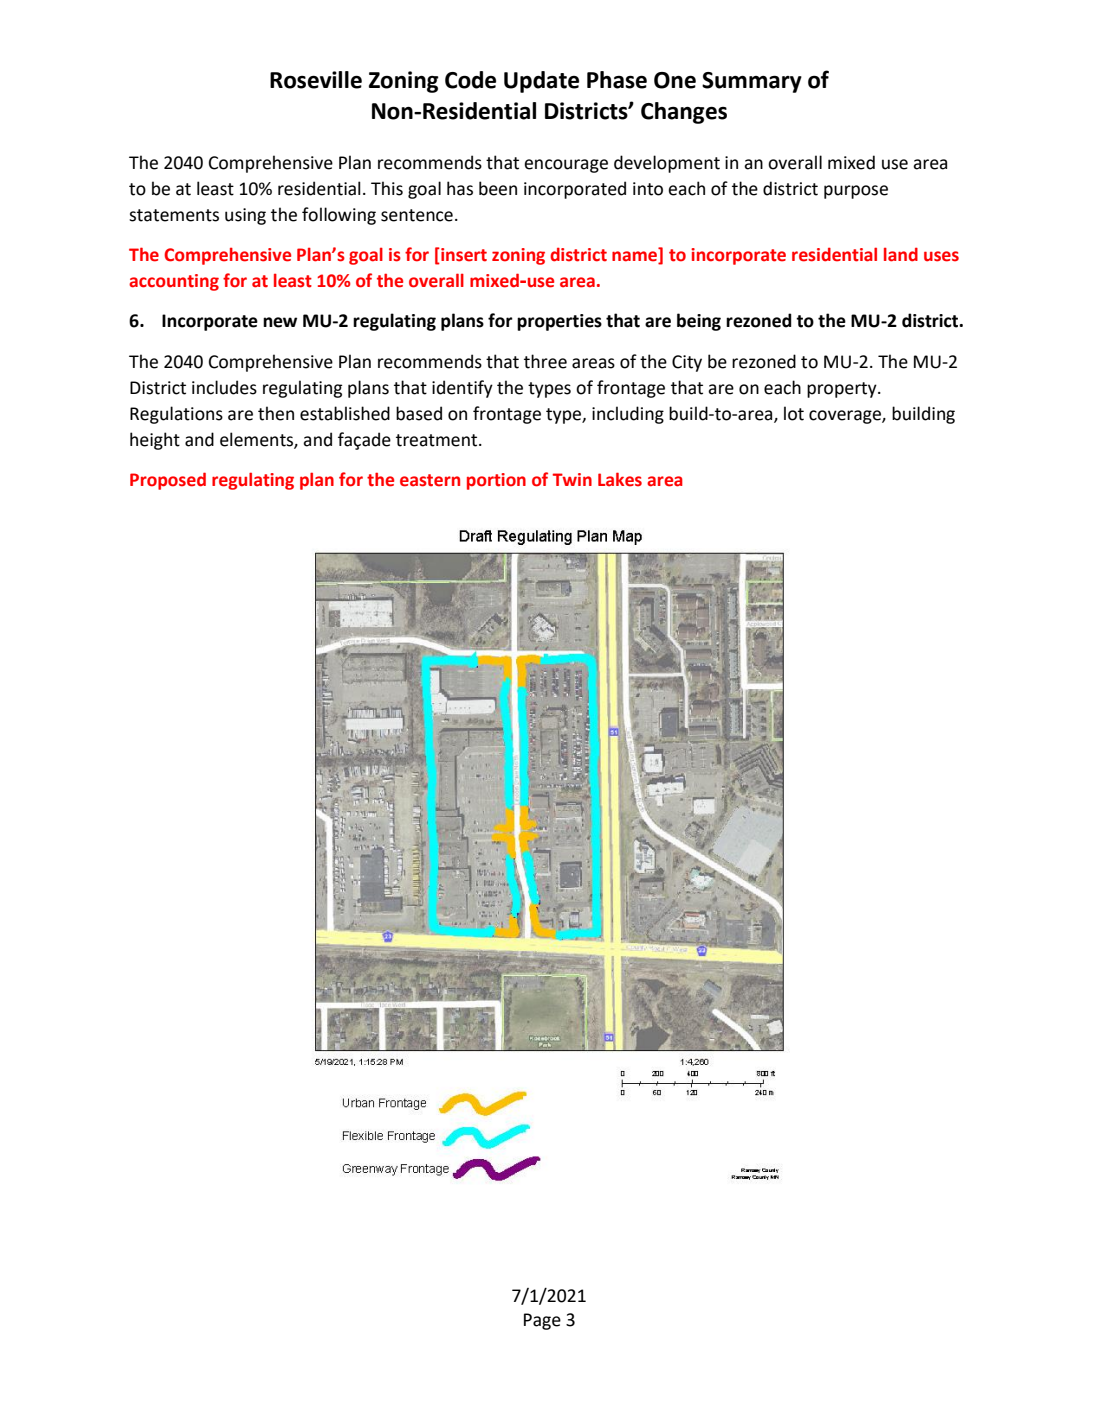 Image resolution: width=1098 pixels, height=1420 pixels. I want to click on treatment, so click(438, 440).
